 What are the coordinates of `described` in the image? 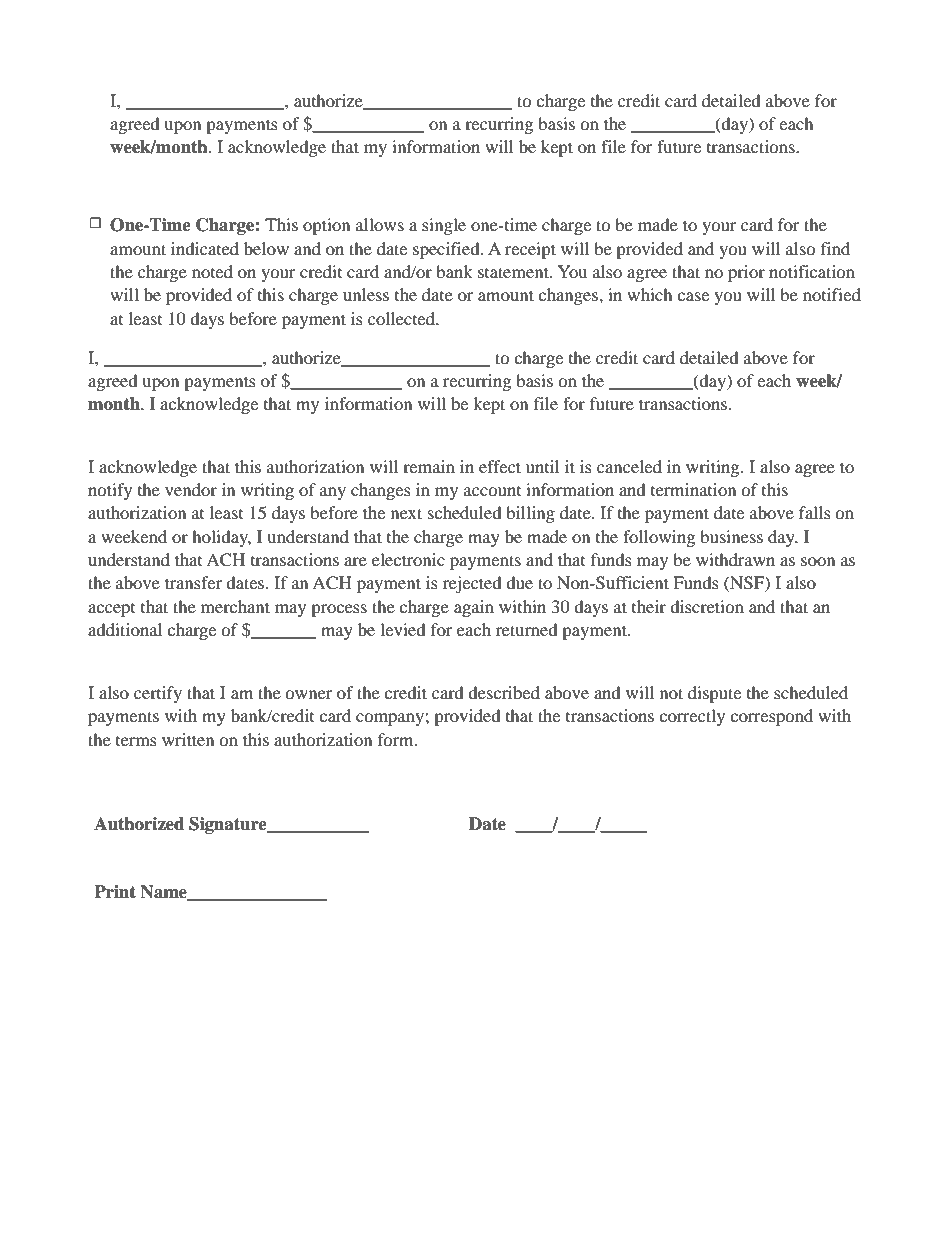 It's located at (504, 692).
